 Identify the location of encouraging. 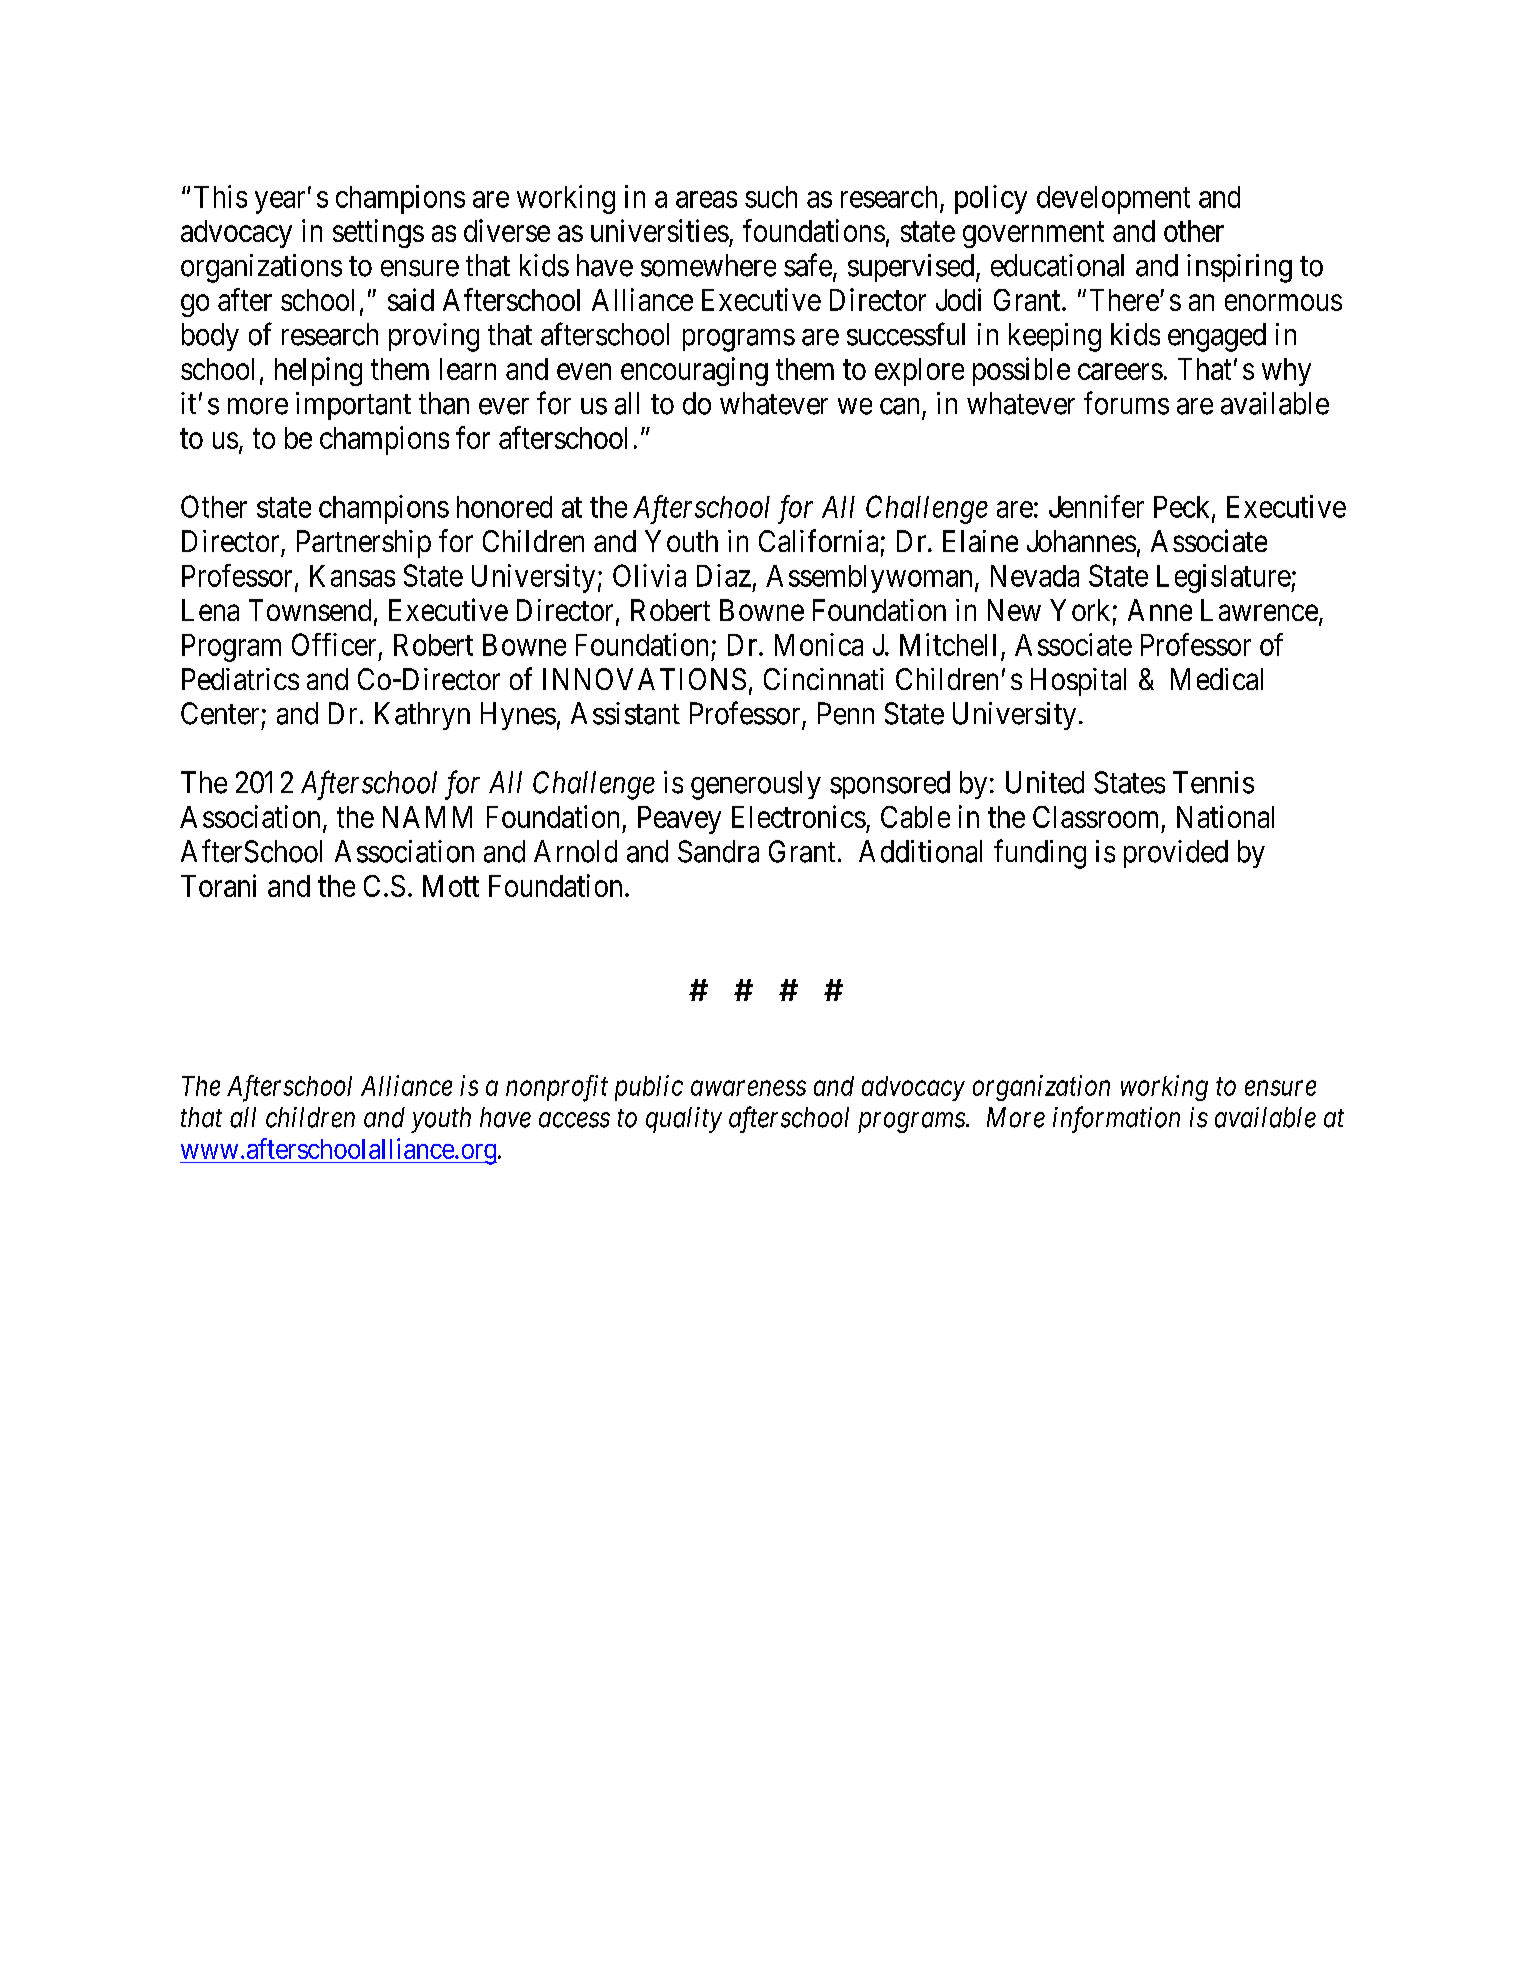
(694, 371).
